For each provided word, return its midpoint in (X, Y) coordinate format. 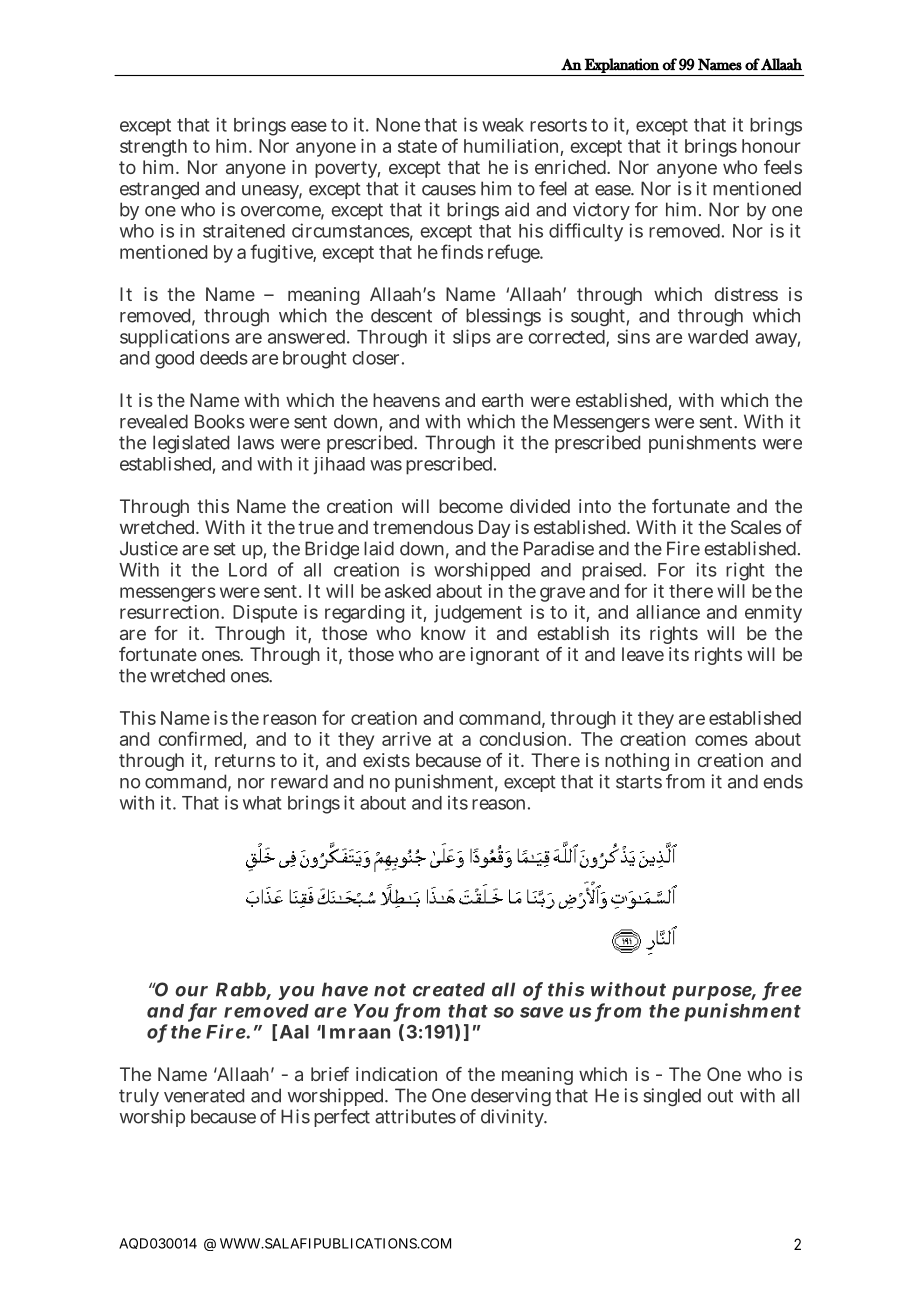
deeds (224, 358)
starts (639, 782)
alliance (668, 612)
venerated (204, 1095)
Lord (248, 570)
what (262, 803)
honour (771, 146)
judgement (478, 614)
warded (718, 337)
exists (386, 760)
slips (472, 338)
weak (503, 125)
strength (153, 148)
